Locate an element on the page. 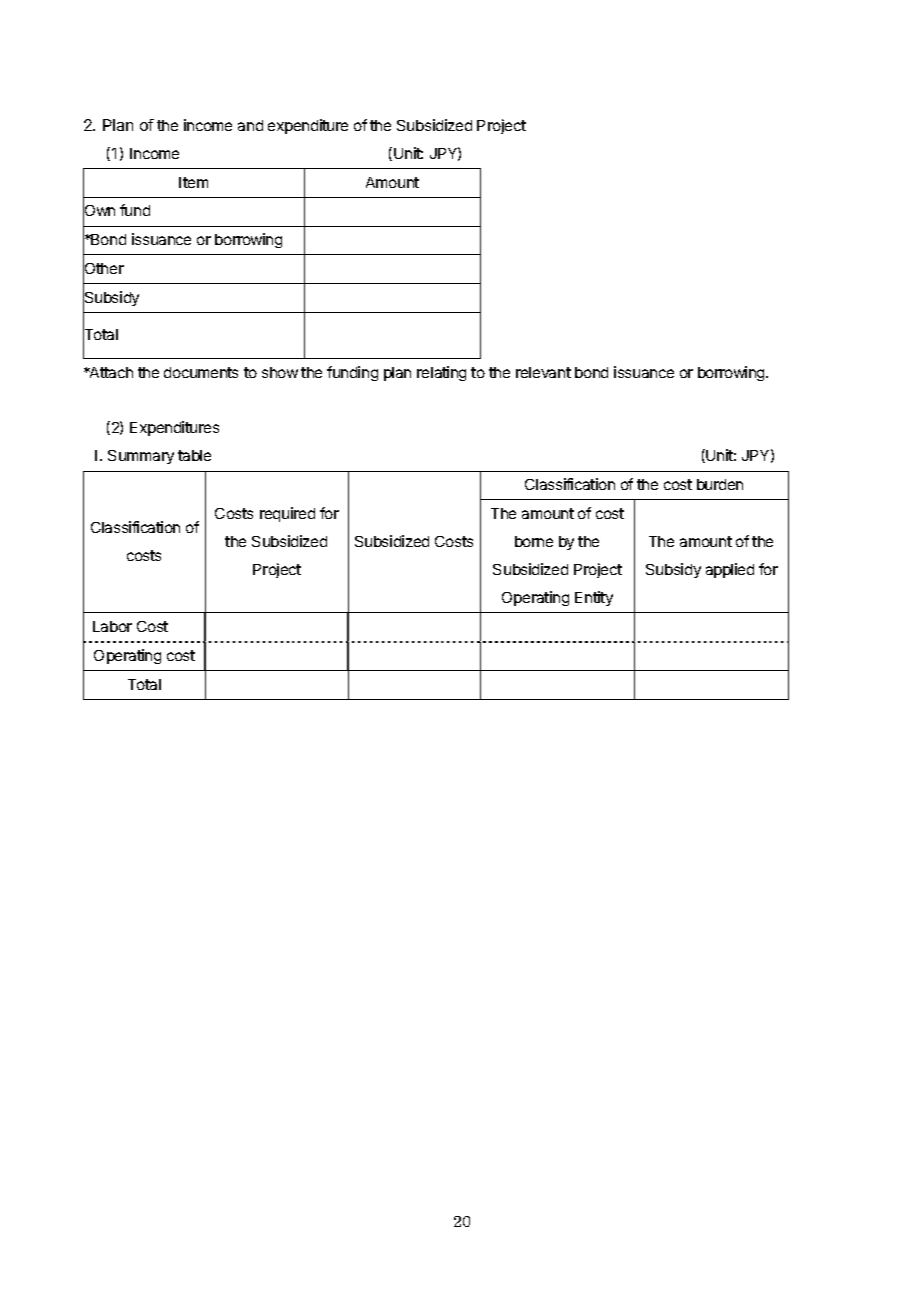 The height and width of the document is (1308, 924). relevant is located at coordinates (543, 372).
